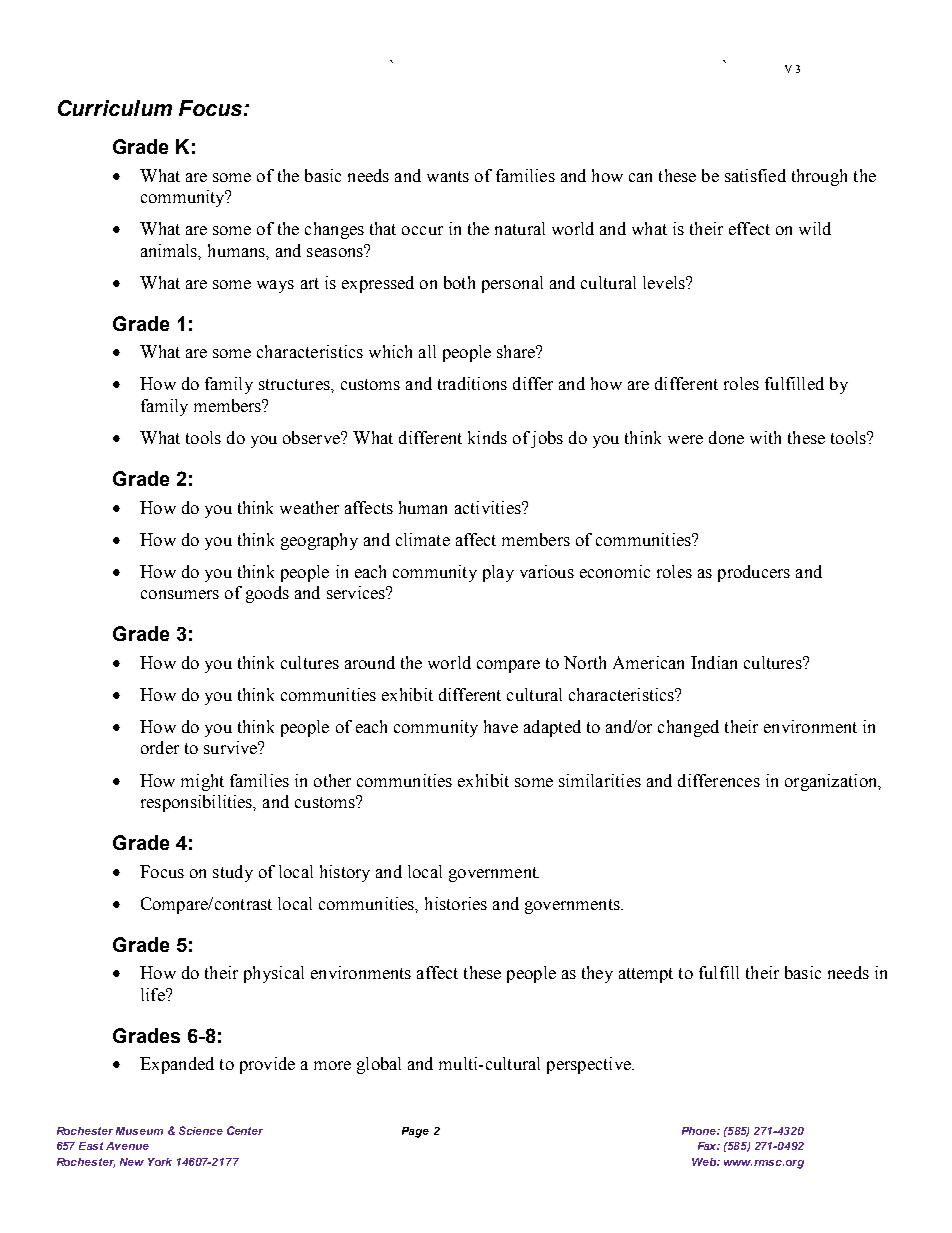  I want to click on organization, so click(832, 782).
